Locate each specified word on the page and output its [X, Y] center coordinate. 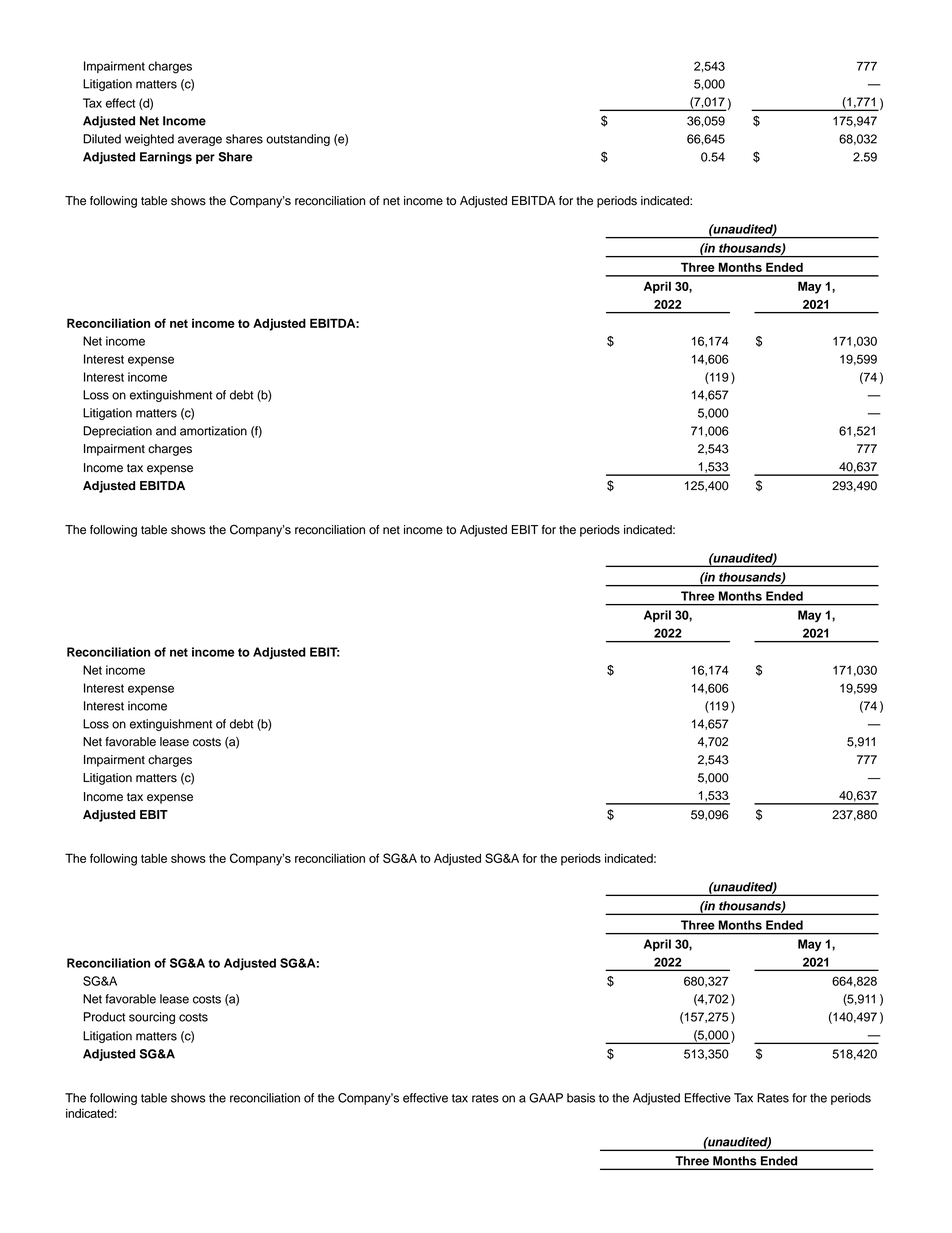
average [200, 141]
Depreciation [117, 432]
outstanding [298, 140]
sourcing [152, 1018]
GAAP [546, 1098]
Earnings [166, 158]
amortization [213, 431]
